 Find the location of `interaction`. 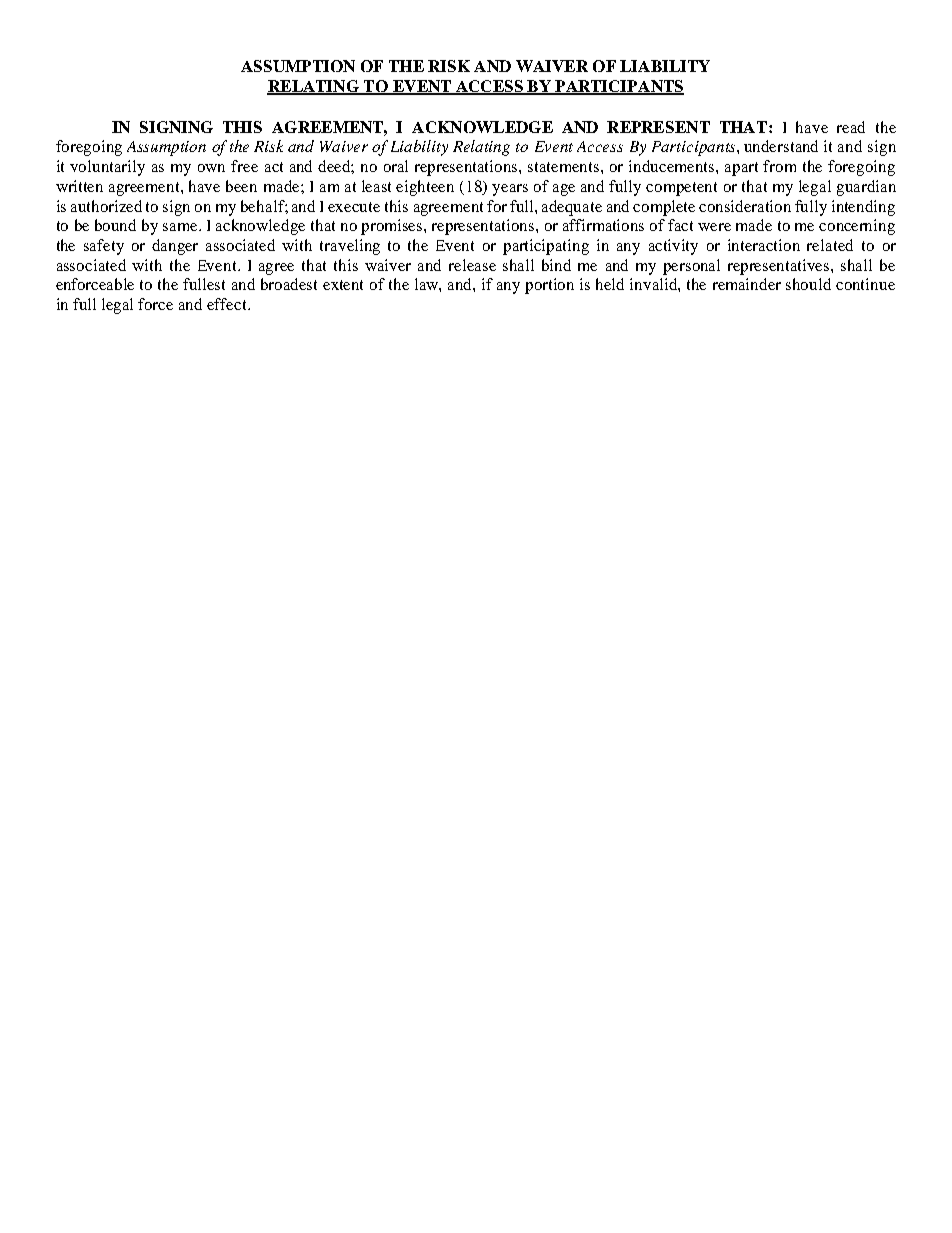

interaction is located at coordinates (764, 245).
